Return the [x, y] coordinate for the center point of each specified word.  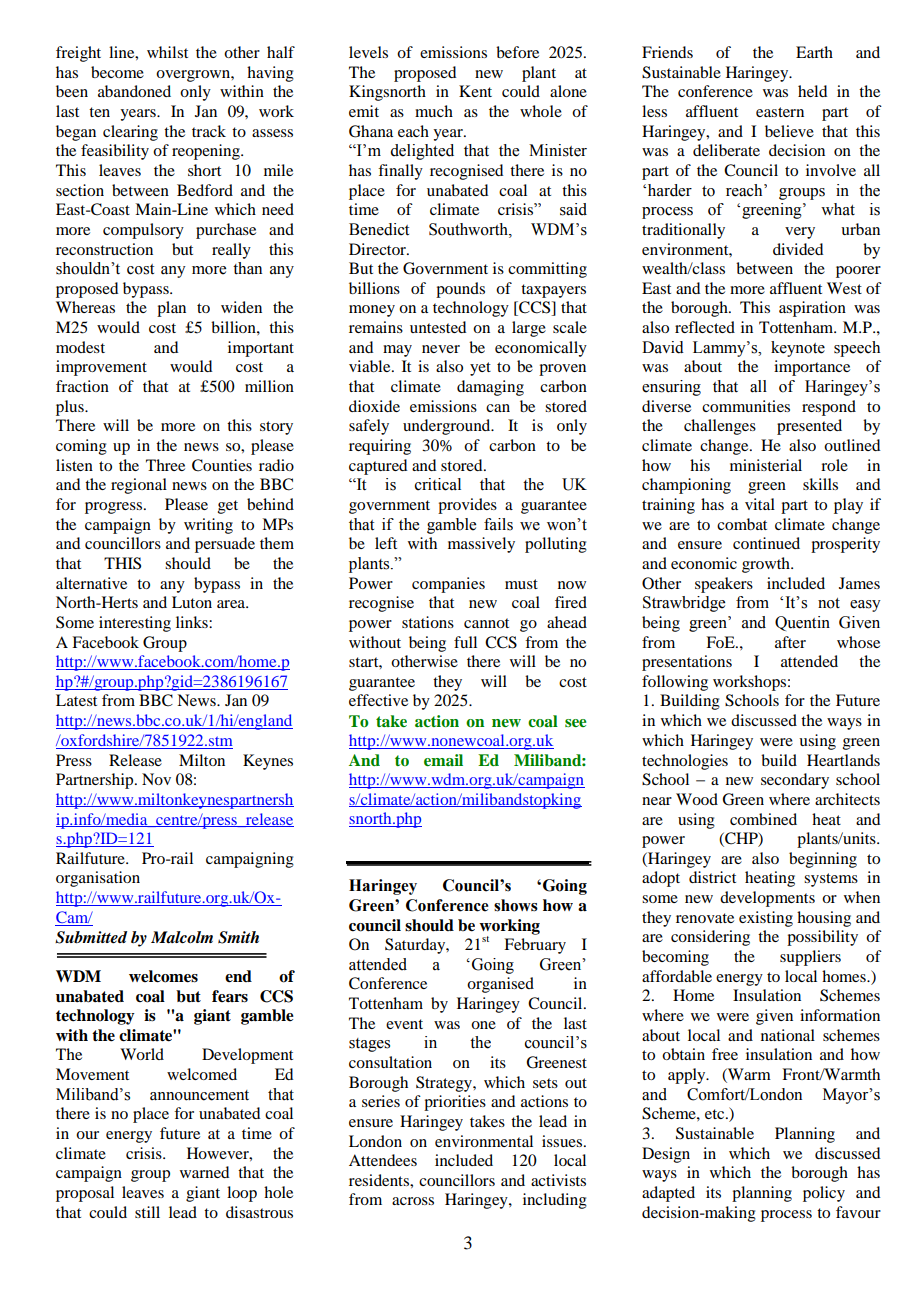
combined [763, 819]
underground [448, 427]
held [812, 91]
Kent [475, 91]
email [443, 760]
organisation [98, 879]
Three [165, 465]
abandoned [134, 91]
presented [809, 427]
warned [204, 1172]
